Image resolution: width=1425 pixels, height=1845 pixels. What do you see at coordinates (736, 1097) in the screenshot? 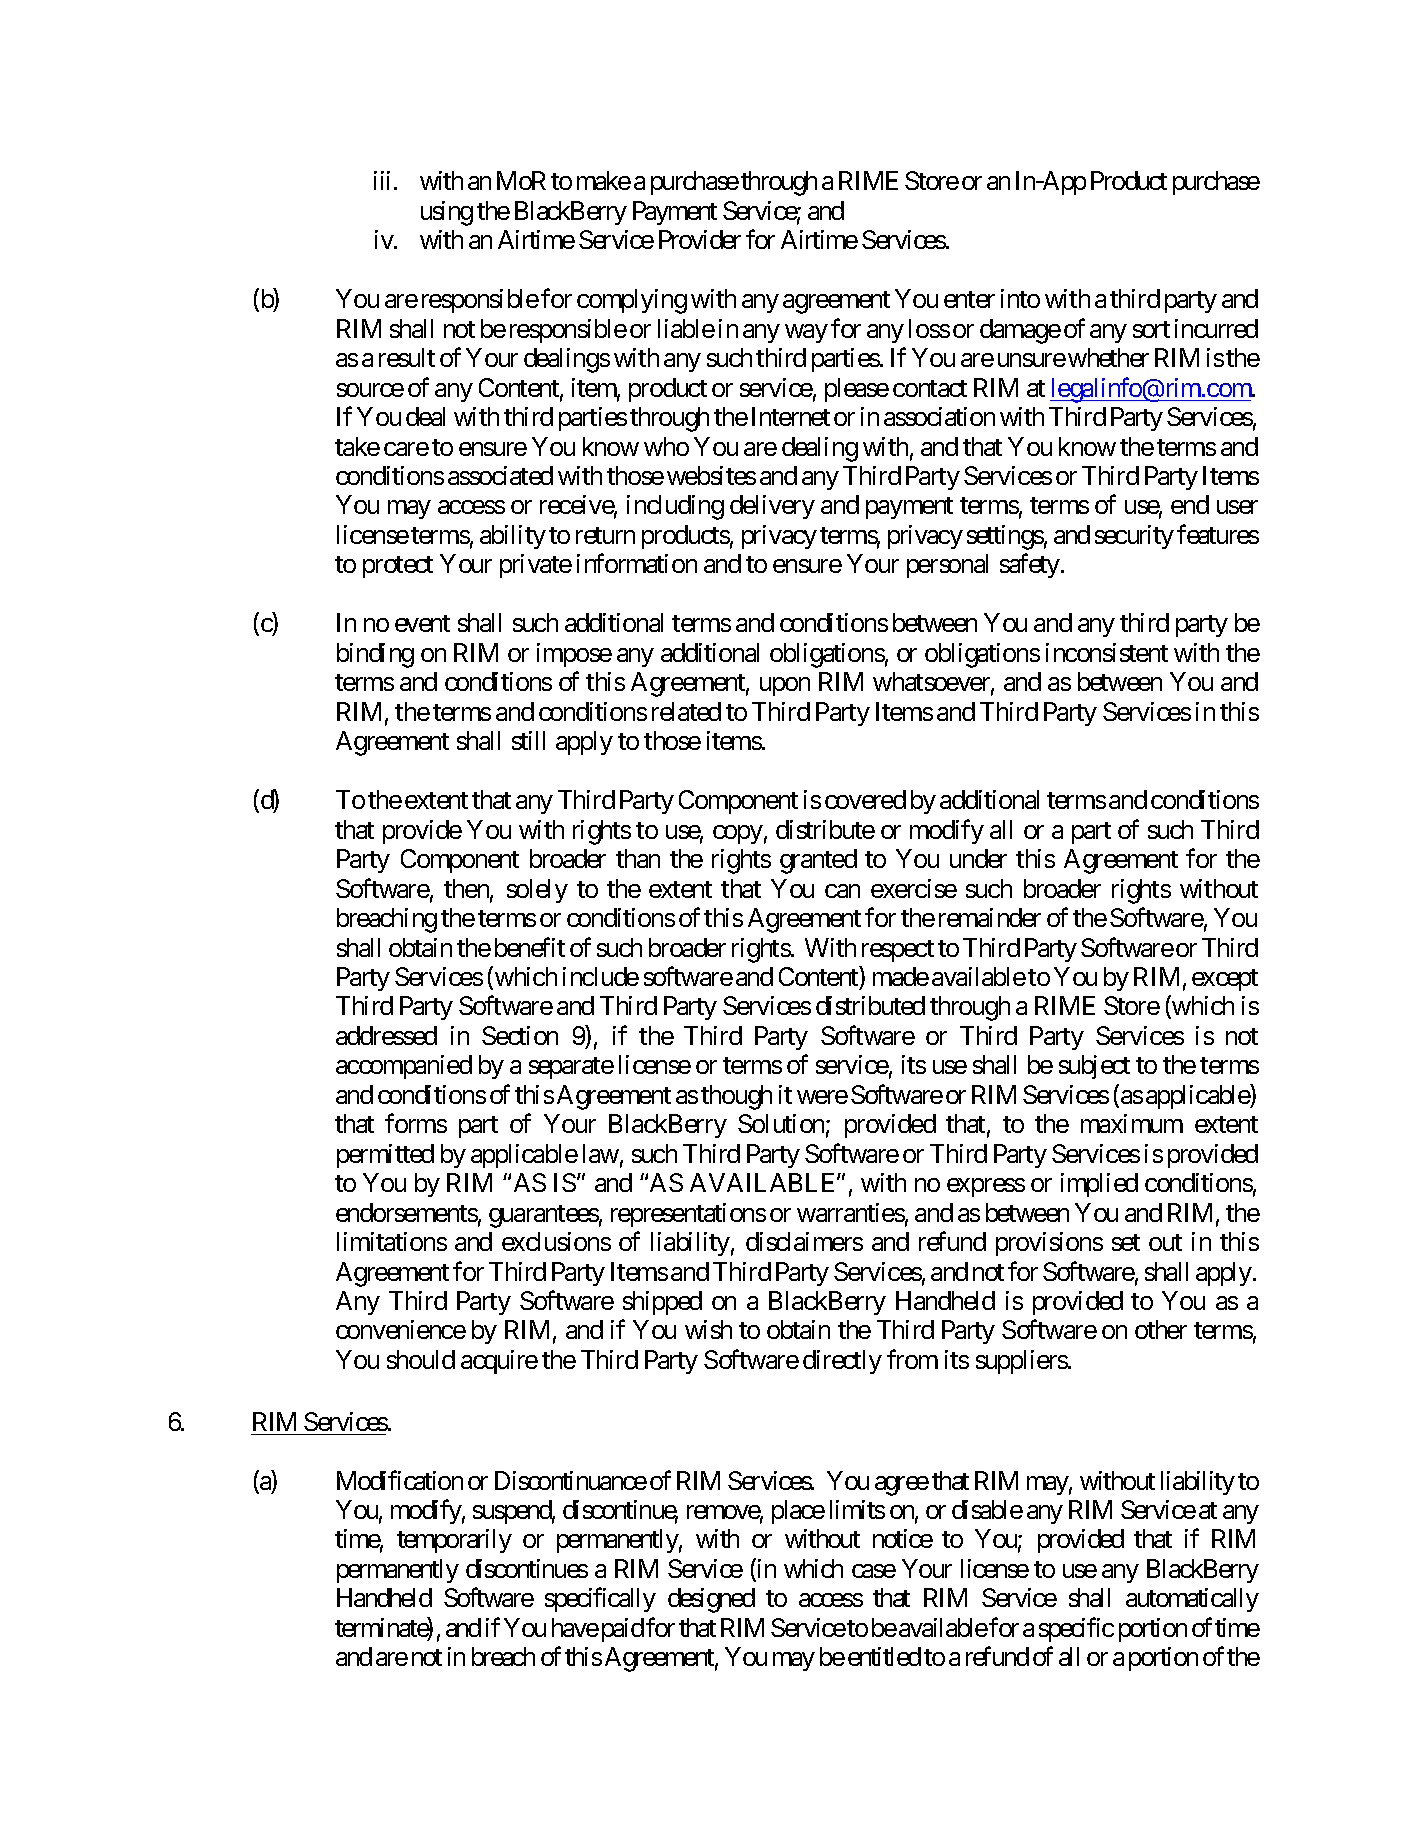
I see `though` at bounding box center [736, 1097].
